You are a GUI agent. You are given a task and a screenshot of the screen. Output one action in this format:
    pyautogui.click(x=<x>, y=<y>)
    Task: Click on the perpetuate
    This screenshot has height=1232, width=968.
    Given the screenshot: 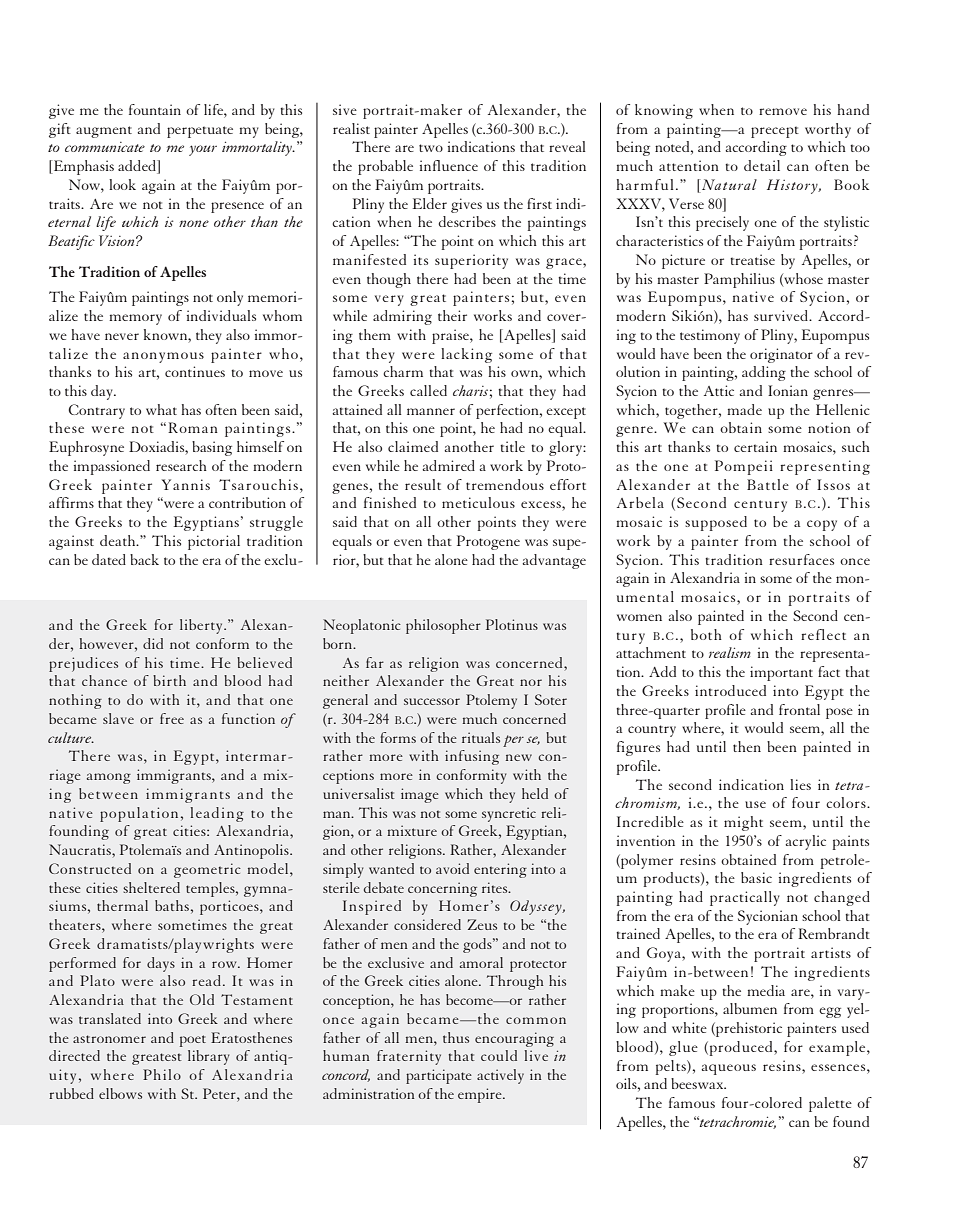 What is the action you would take?
    pyautogui.click(x=200, y=132)
